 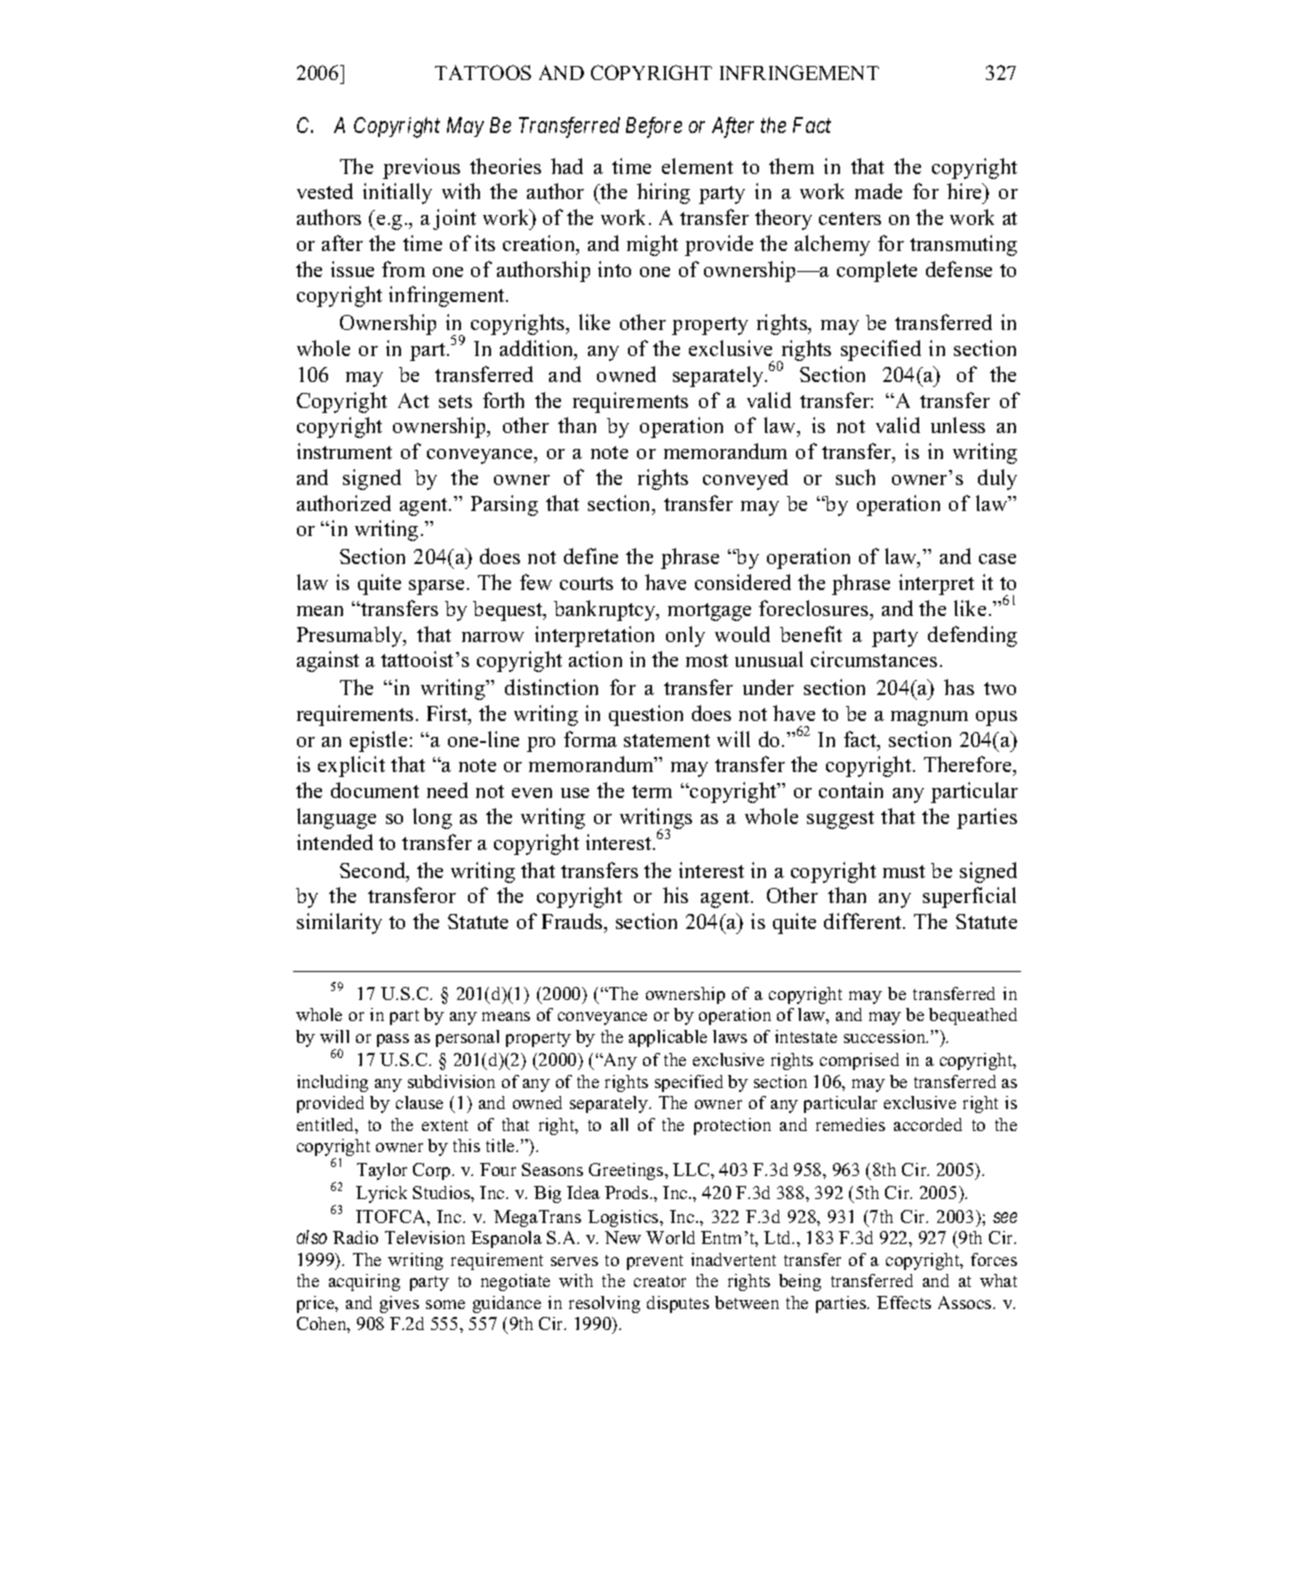 What do you see at coordinates (455, 401) in the screenshot?
I see `sets` at bounding box center [455, 401].
